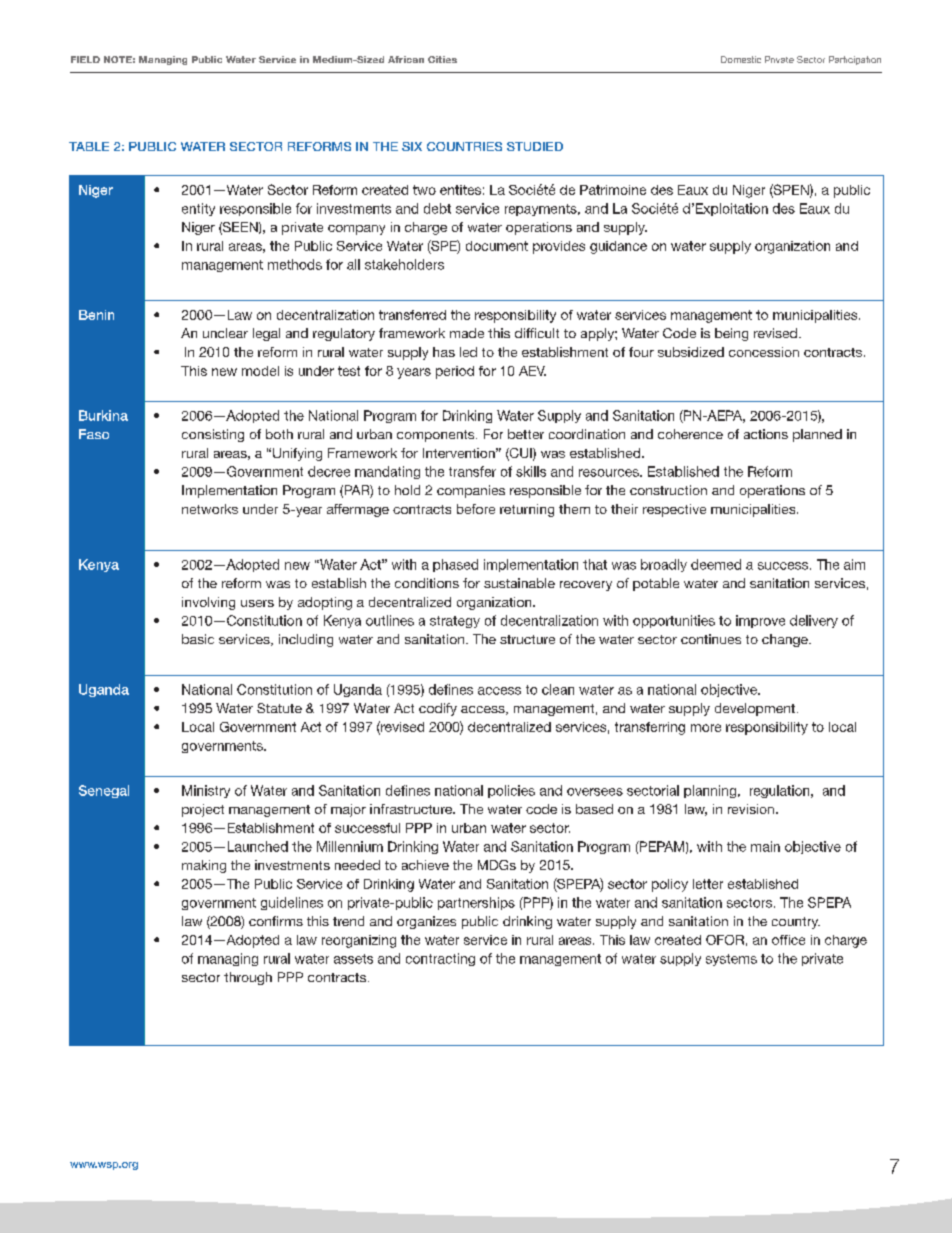 The width and height of the image is (952, 1233). I want to click on before, so click(476, 509).
